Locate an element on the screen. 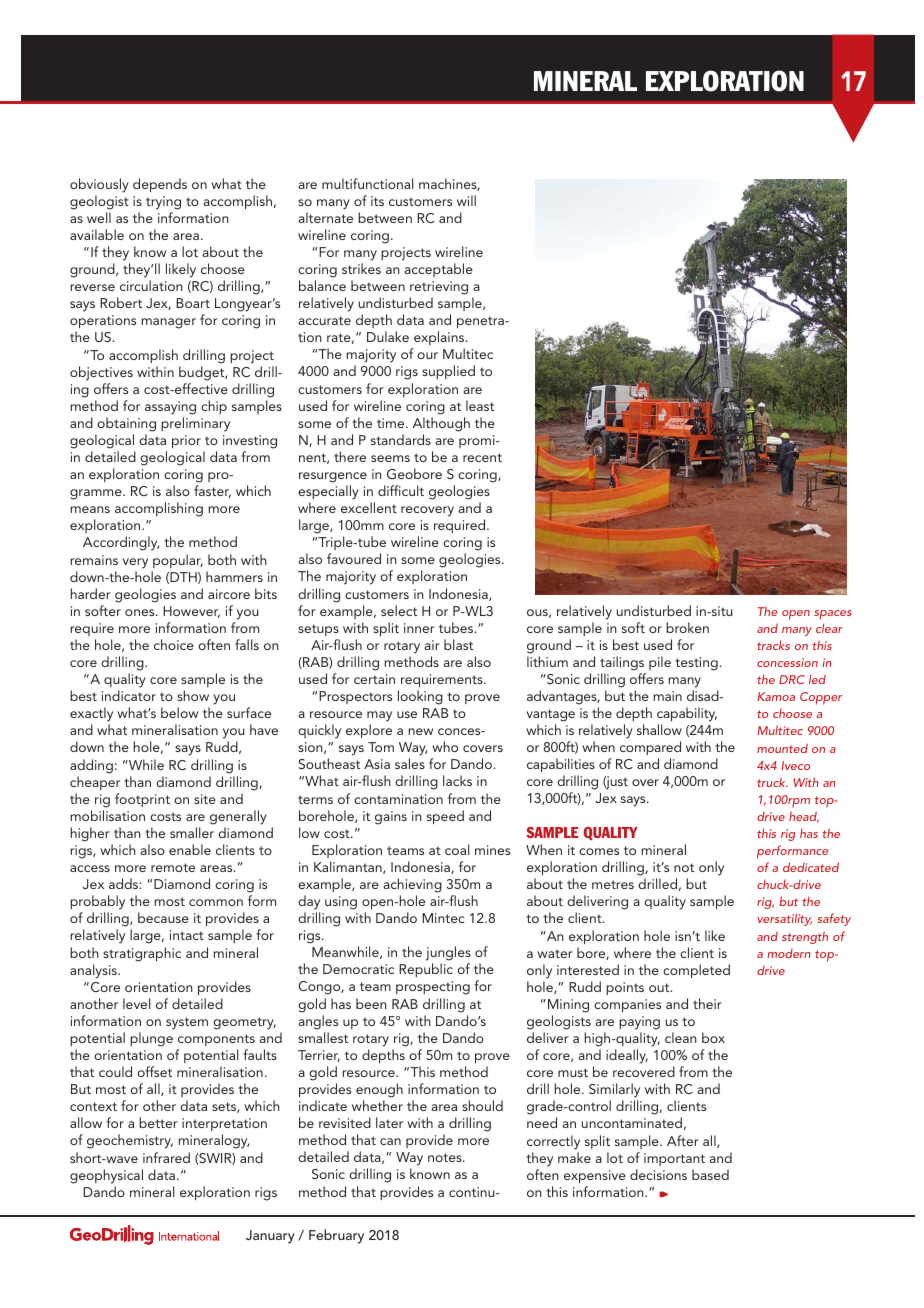 The image size is (924, 1308). popular is located at coordinates (178, 561).
